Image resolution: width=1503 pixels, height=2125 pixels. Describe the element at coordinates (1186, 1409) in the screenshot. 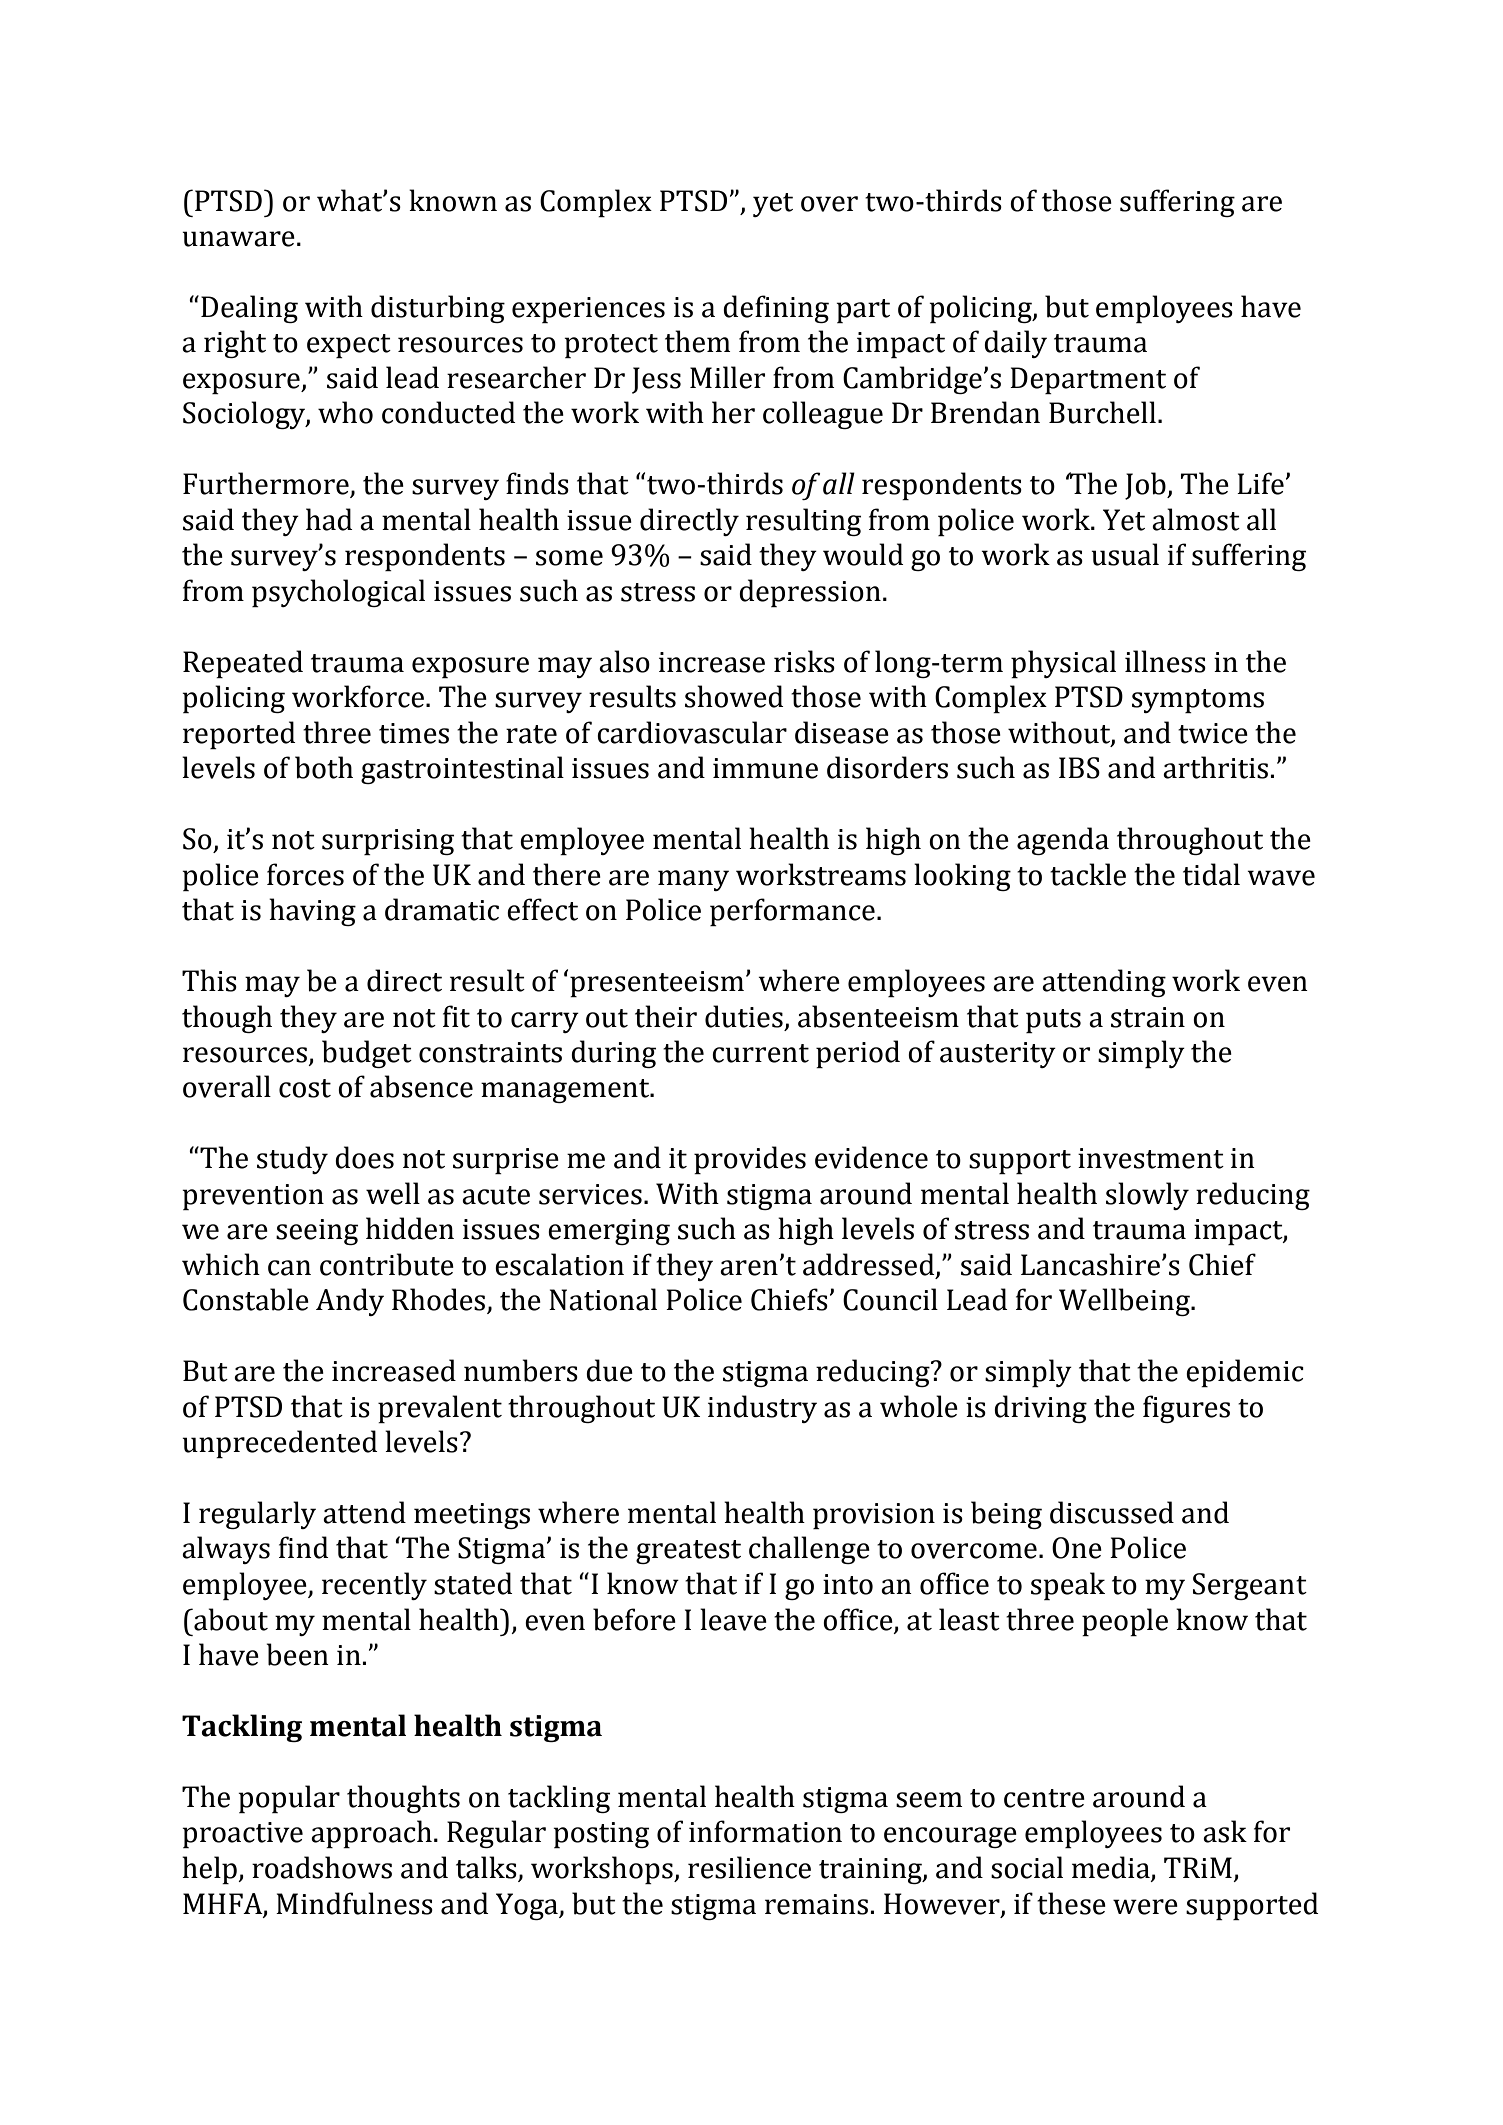

I see `figures` at that location.
